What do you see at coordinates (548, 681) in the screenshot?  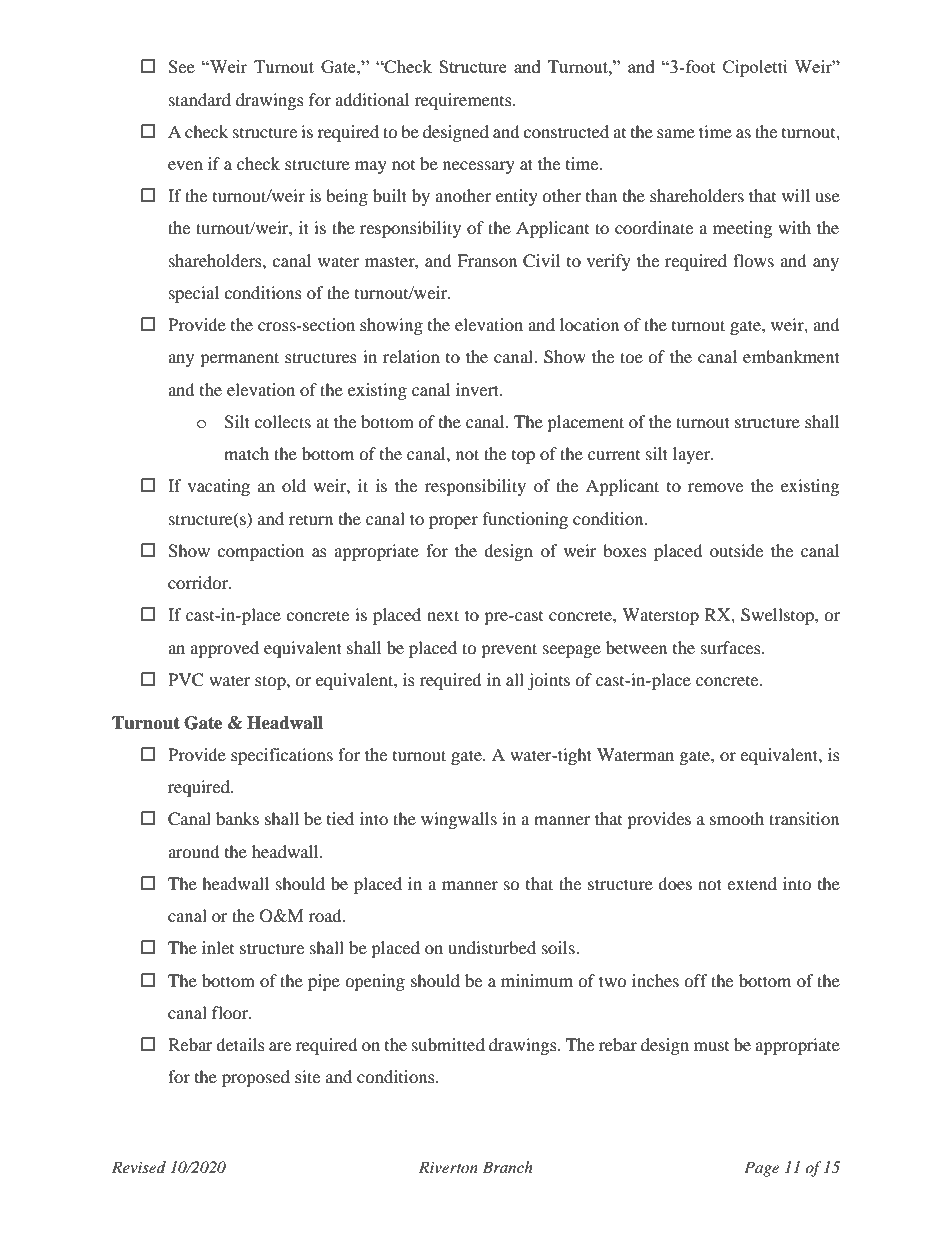 I see `joints` at bounding box center [548, 681].
